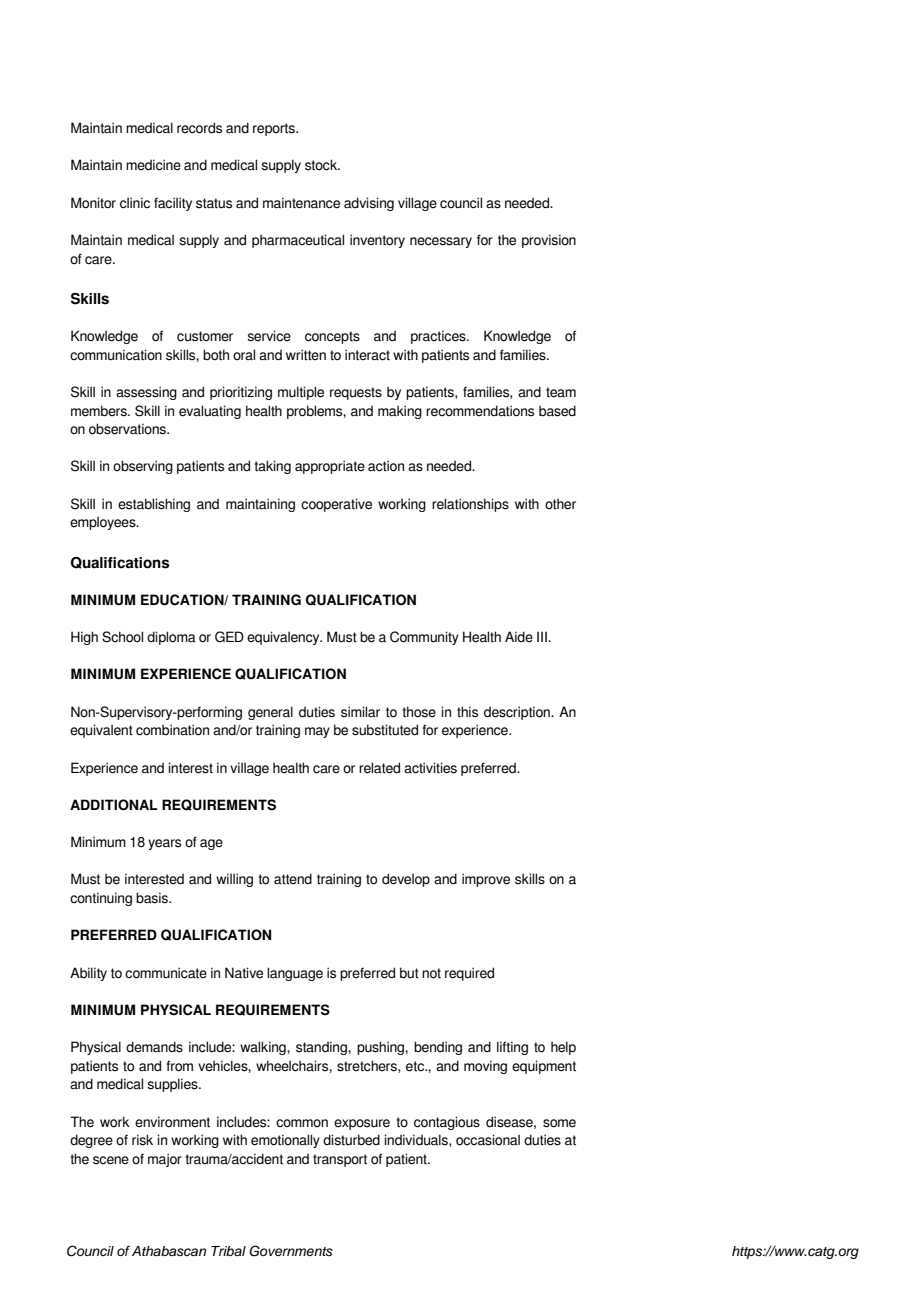 Image resolution: width=924 pixels, height=1308 pixels. What do you see at coordinates (322, 165) in the screenshot?
I see `stock` at bounding box center [322, 165].
